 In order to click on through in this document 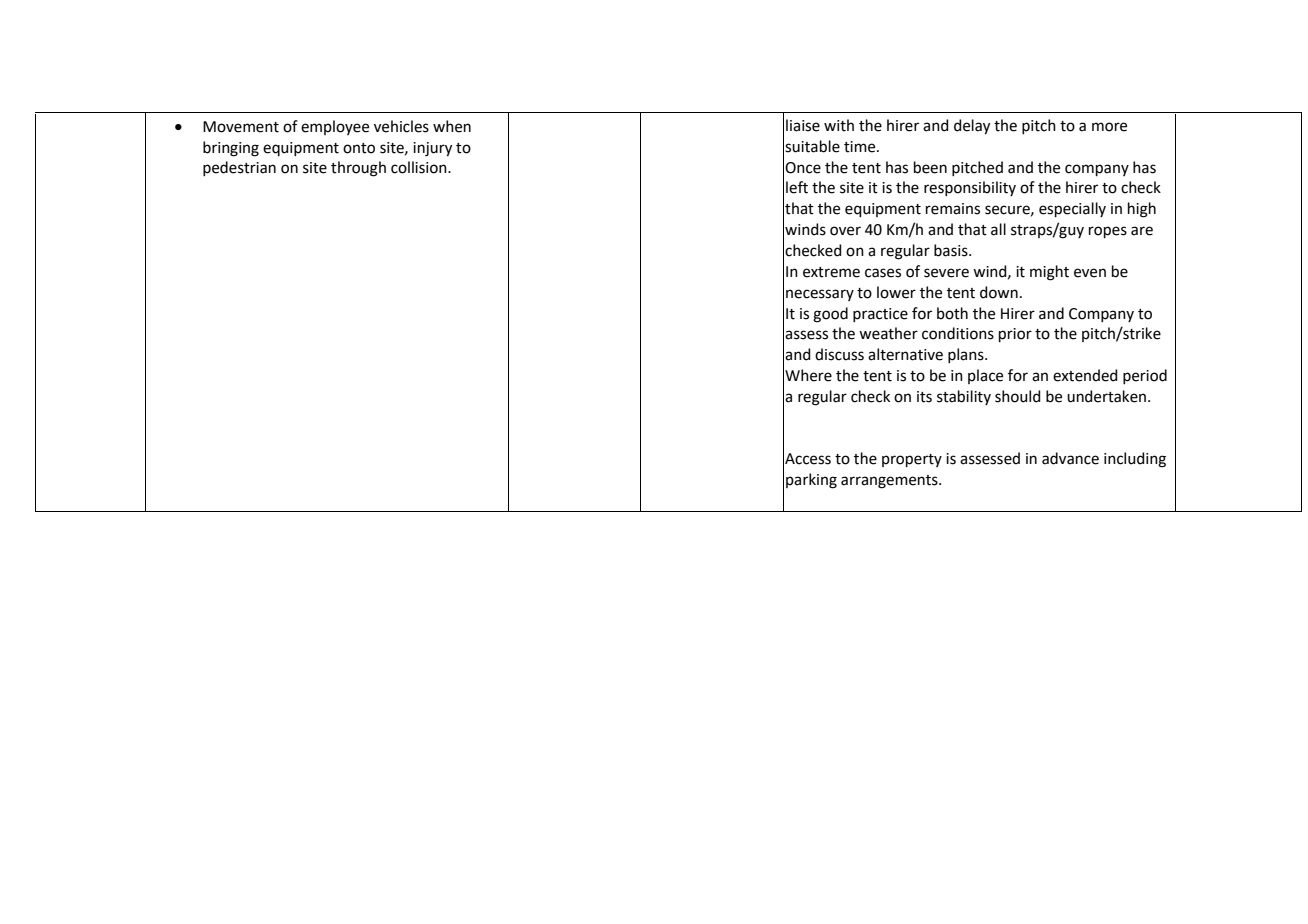, I will do `click(358, 169)`.
